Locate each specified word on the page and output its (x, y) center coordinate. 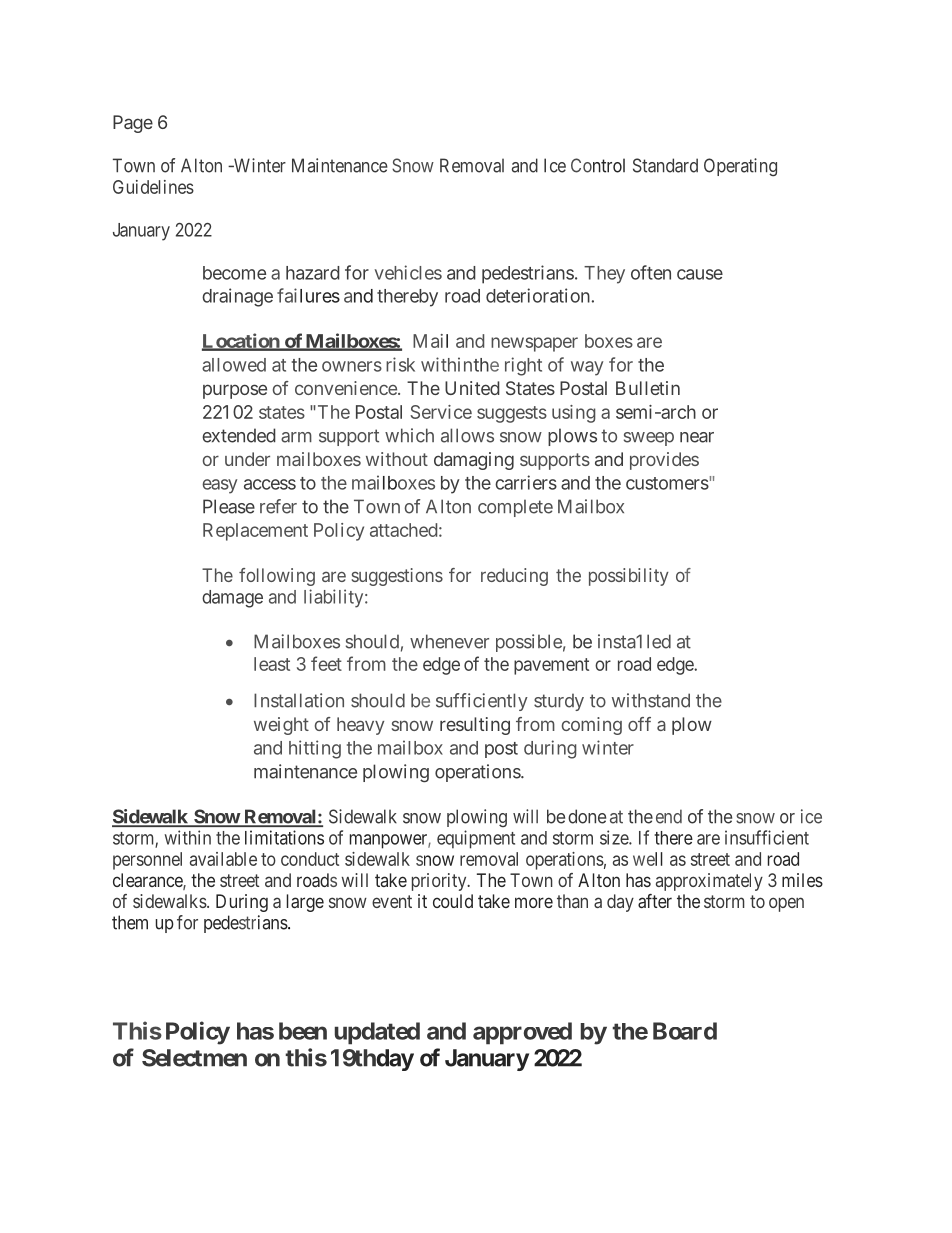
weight (281, 726)
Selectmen (194, 1058)
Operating (740, 167)
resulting (475, 726)
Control (598, 165)
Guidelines (153, 187)
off (639, 724)
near (697, 437)
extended (239, 435)
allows (467, 435)
